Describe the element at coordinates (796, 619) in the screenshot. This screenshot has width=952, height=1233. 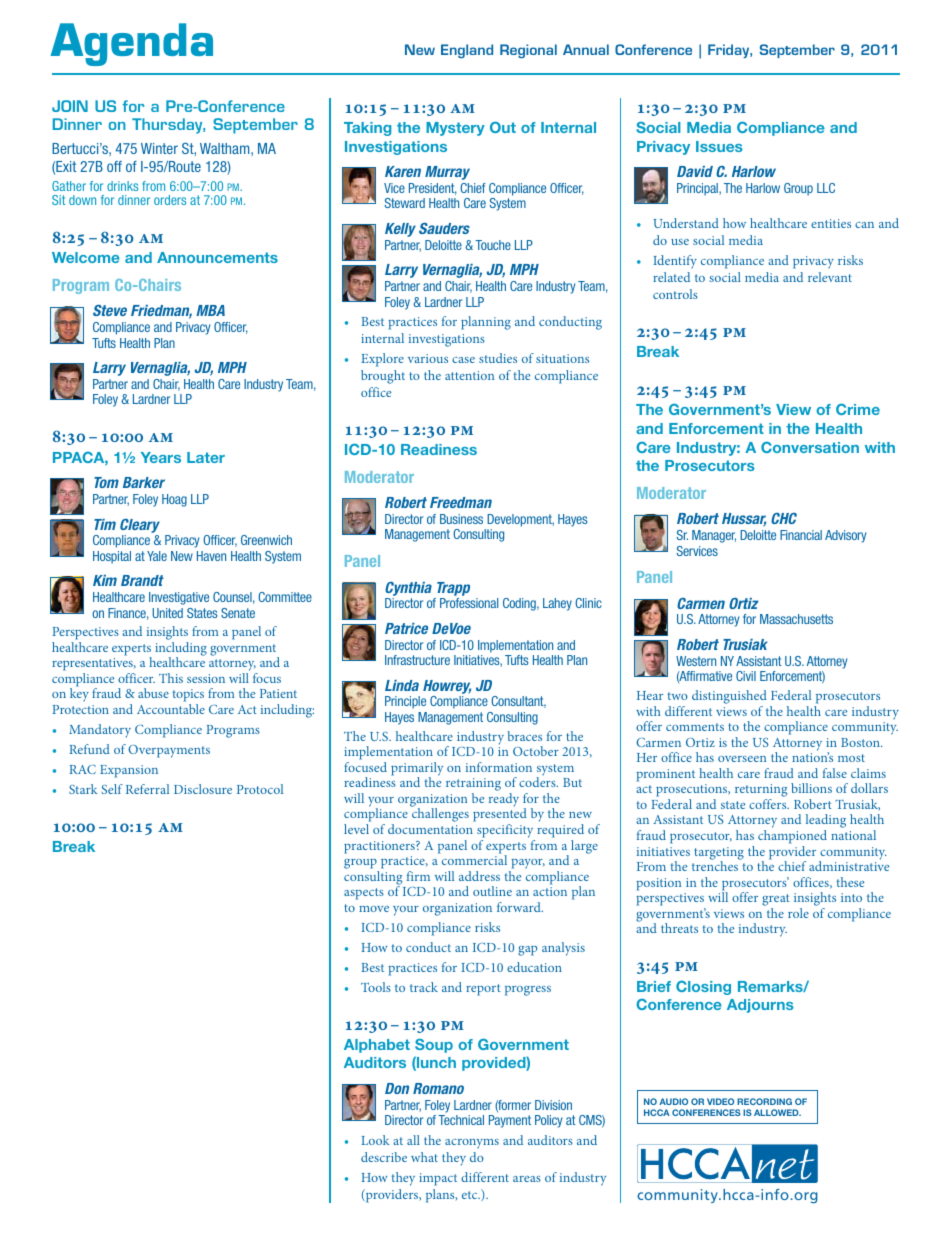
I see `Massachusetts` at that location.
